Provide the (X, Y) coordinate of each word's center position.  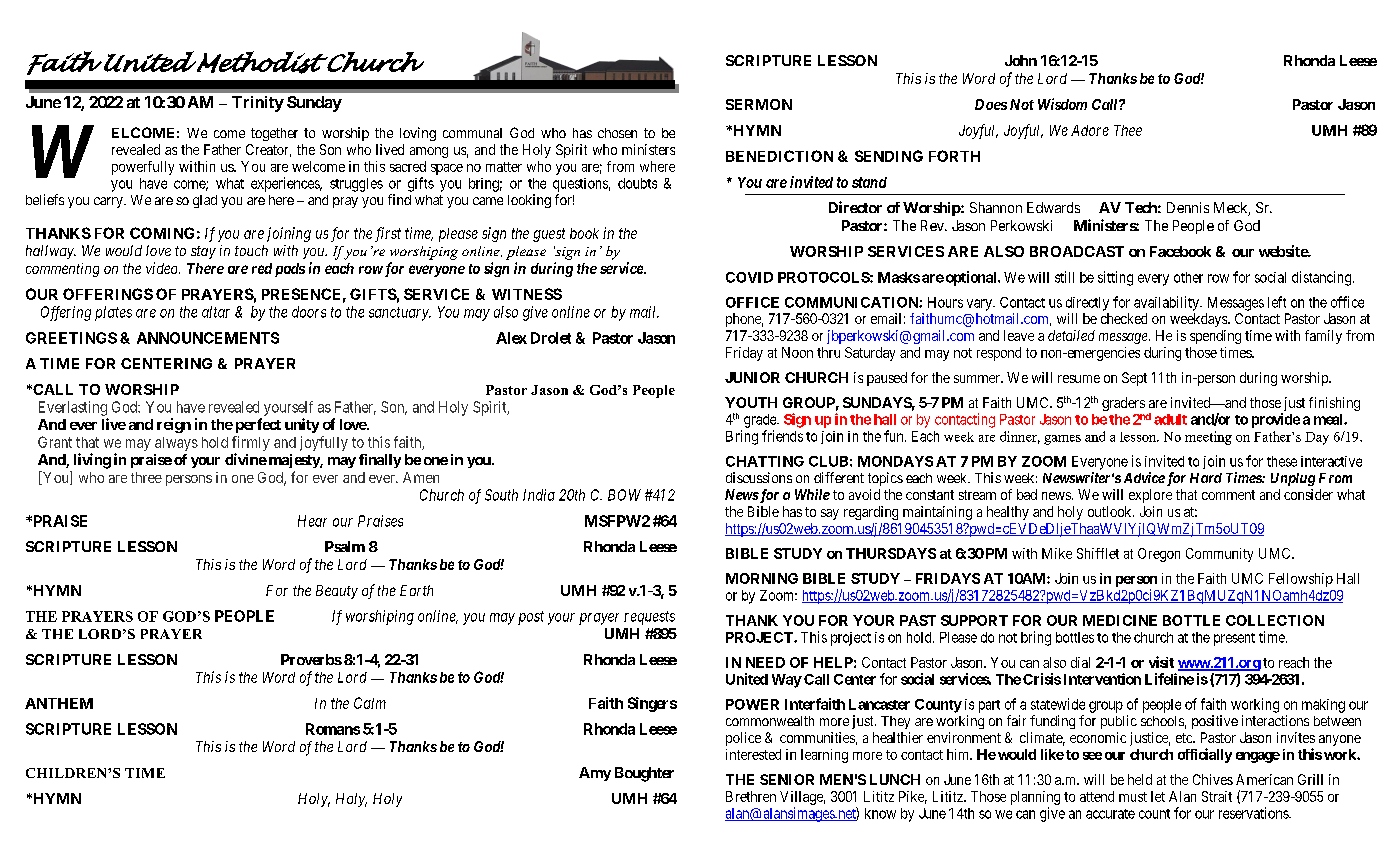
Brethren (751, 796)
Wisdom (1062, 104)
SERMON (759, 104)
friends (782, 436)
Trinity (258, 104)
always (176, 444)
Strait (1217, 796)
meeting (1208, 438)
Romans (333, 729)
